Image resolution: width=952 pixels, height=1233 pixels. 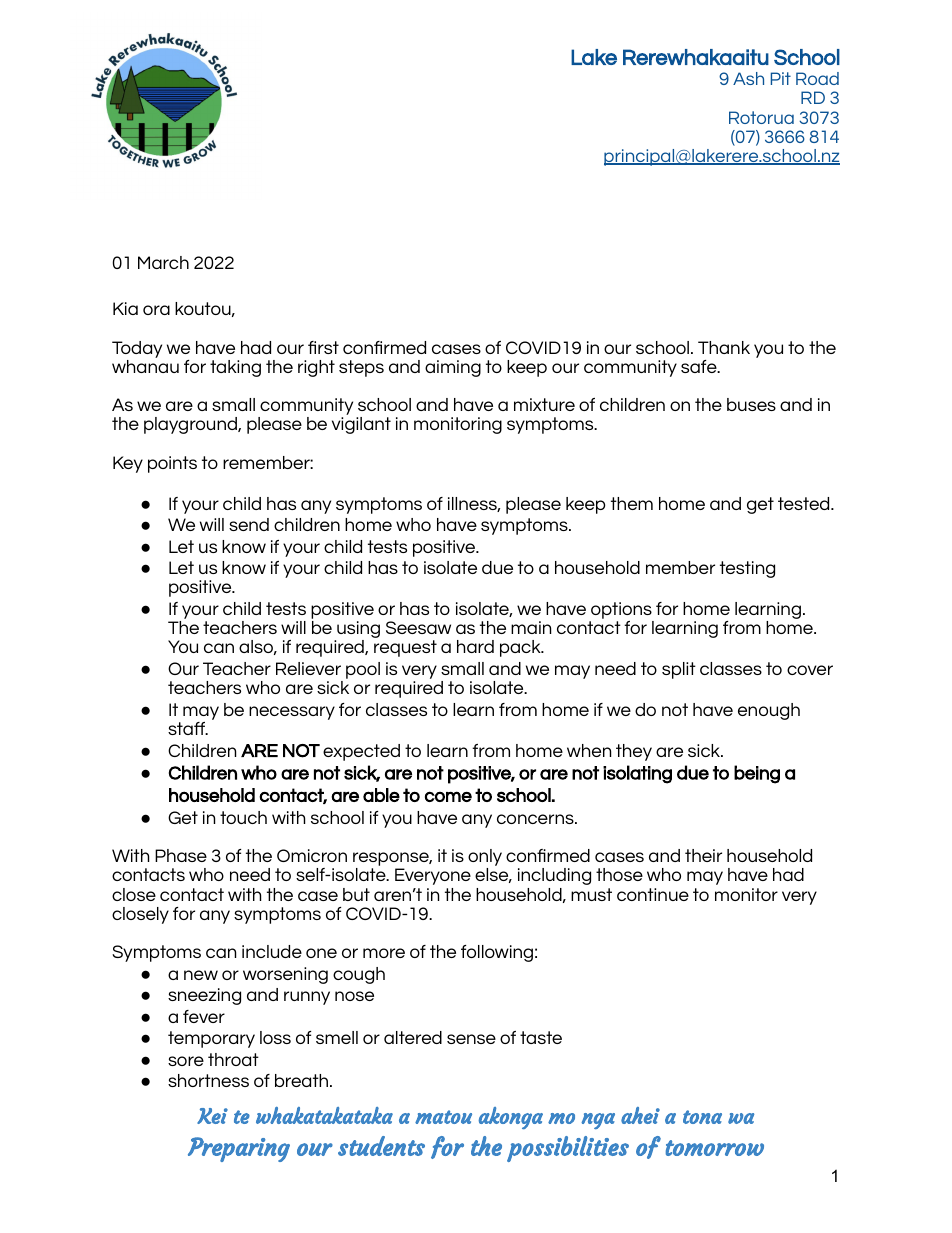 I want to click on aiming, so click(x=453, y=368).
